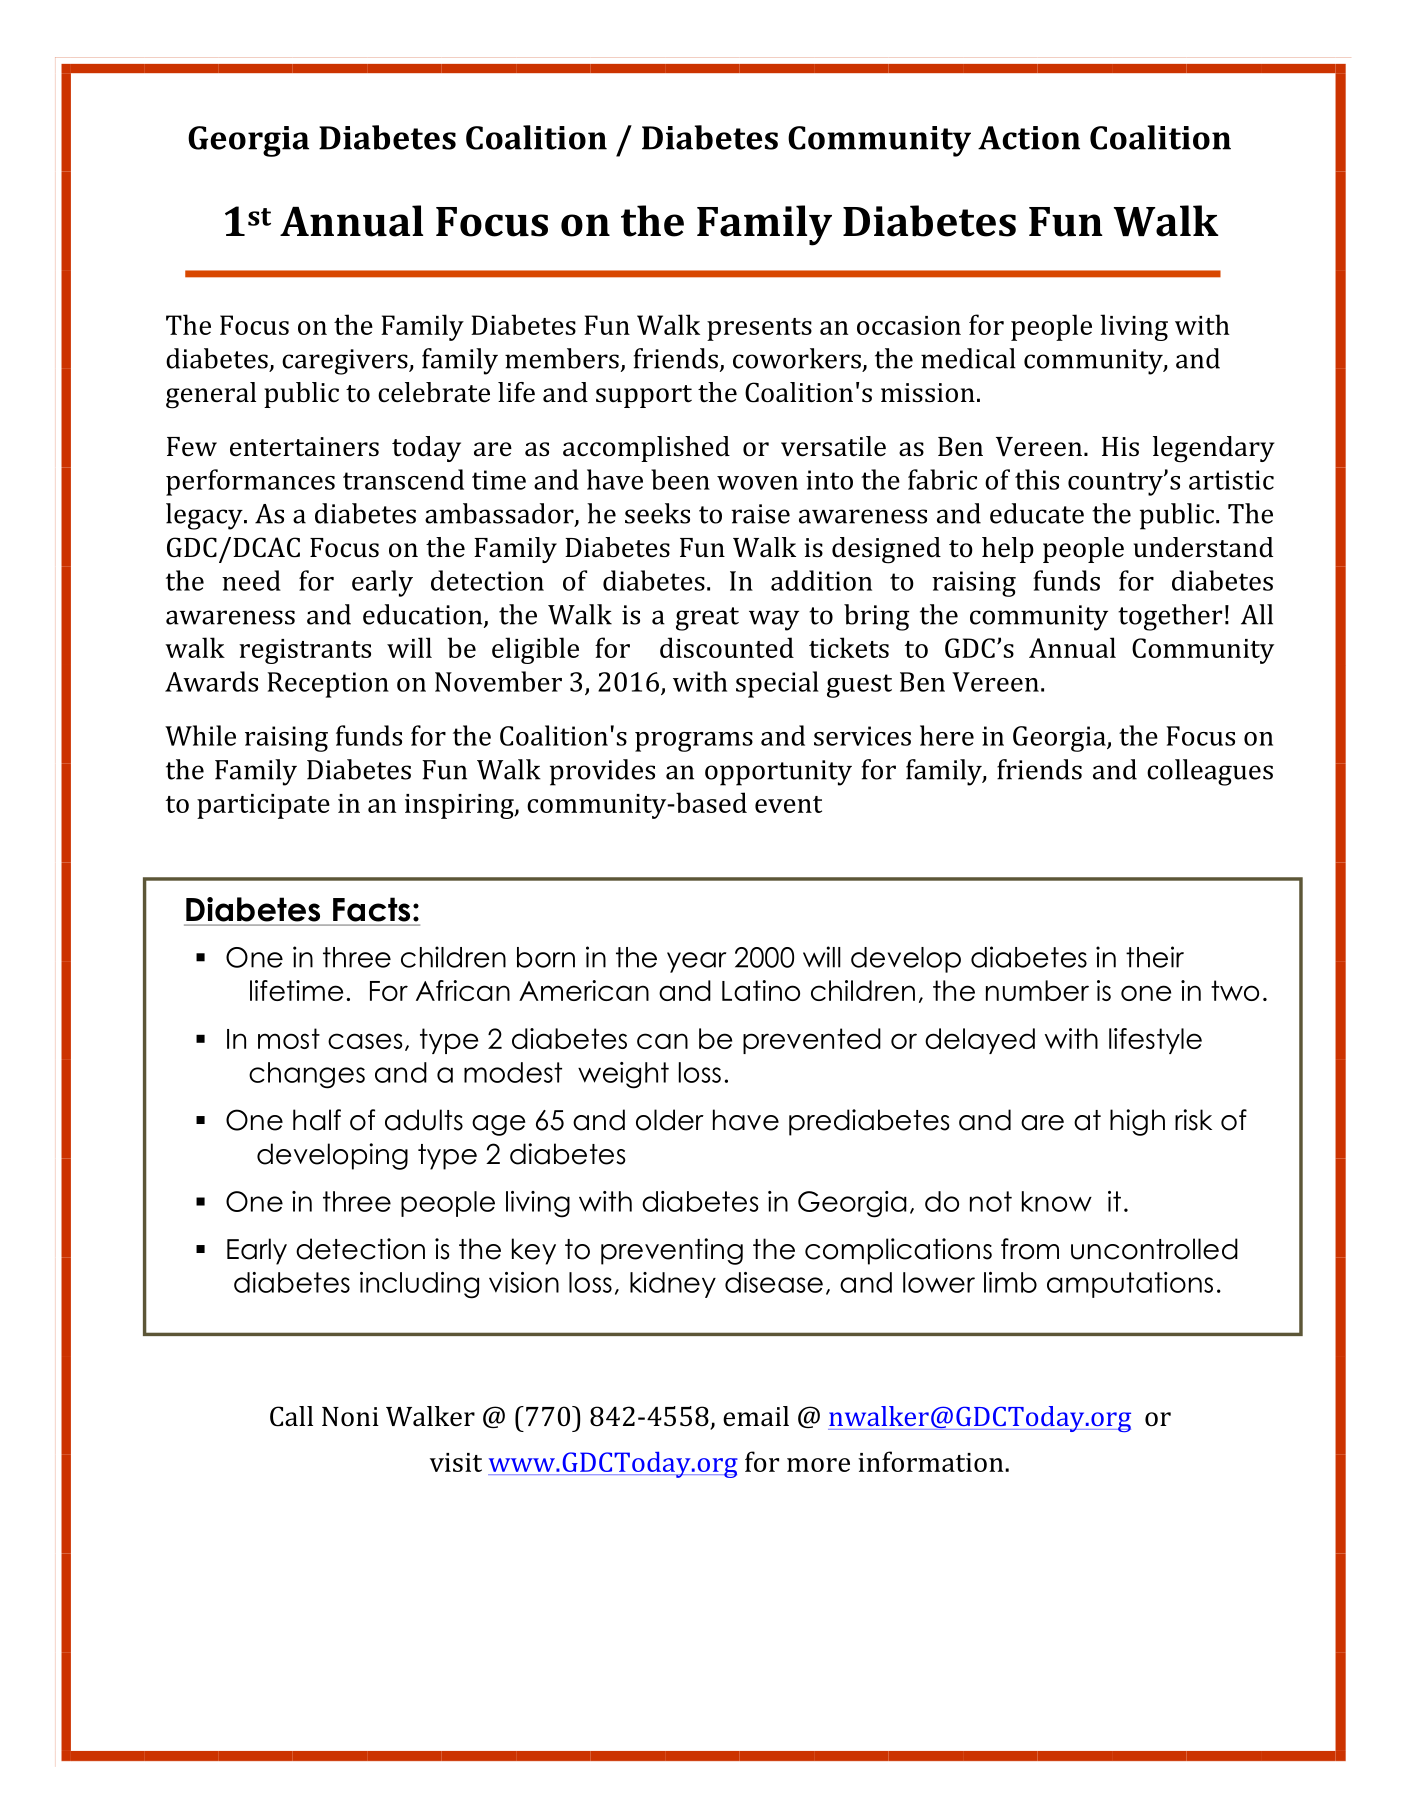 This document has width=1407, height=1820. What do you see at coordinates (263, 806) in the document?
I see `participate` at bounding box center [263, 806].
